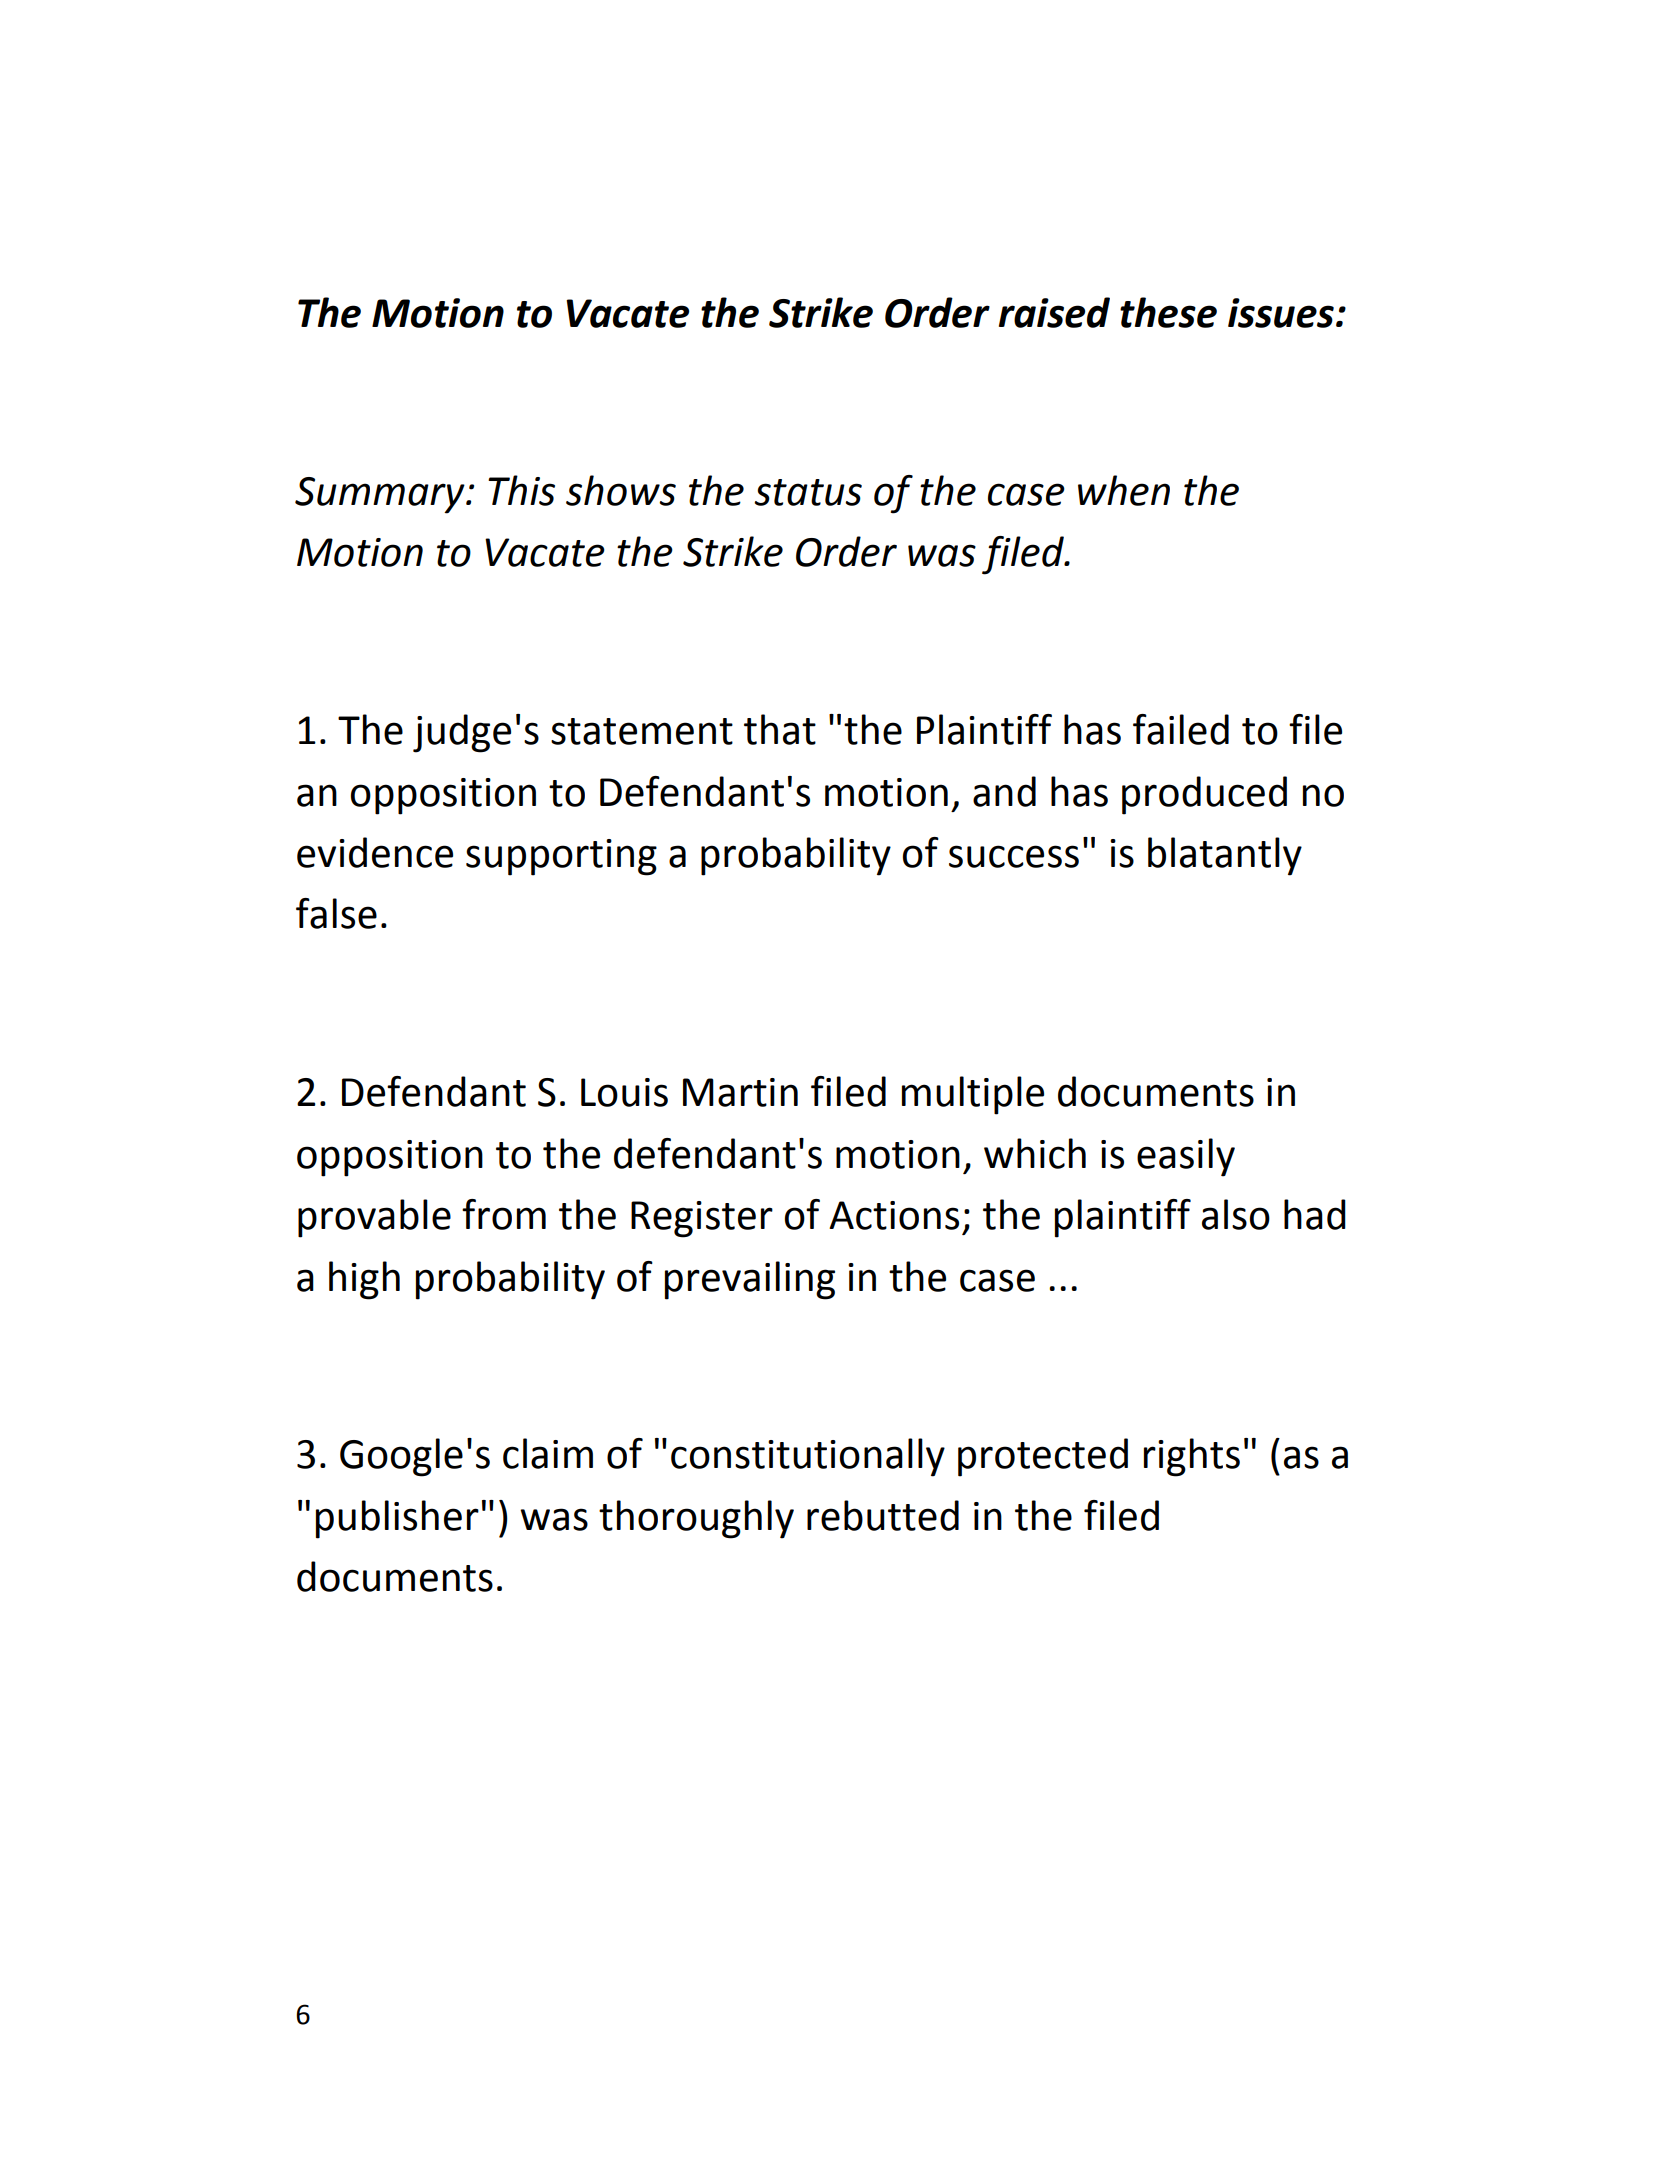 Image resolution: width=1674 pixels, height=2167 pixels. What do you see at coordinates (397, 1519) in the page?
I see `publisher` at bounding box center [397, 1519].
